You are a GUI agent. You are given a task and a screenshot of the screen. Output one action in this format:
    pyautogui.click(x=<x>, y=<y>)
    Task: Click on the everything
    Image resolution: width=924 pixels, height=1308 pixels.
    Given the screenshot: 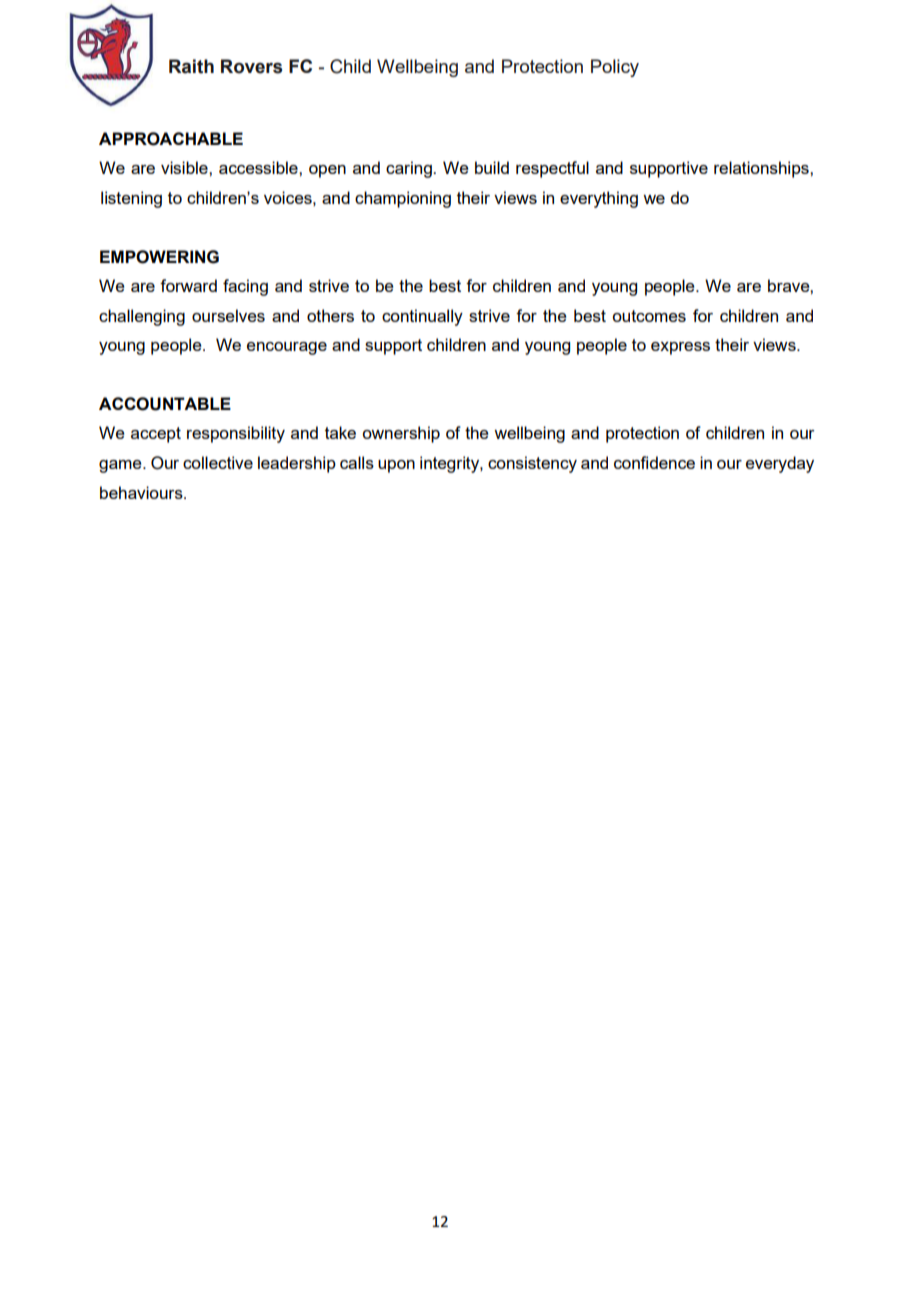 What is the action you would take?
    pyautogui.click(x=599, y=199)
